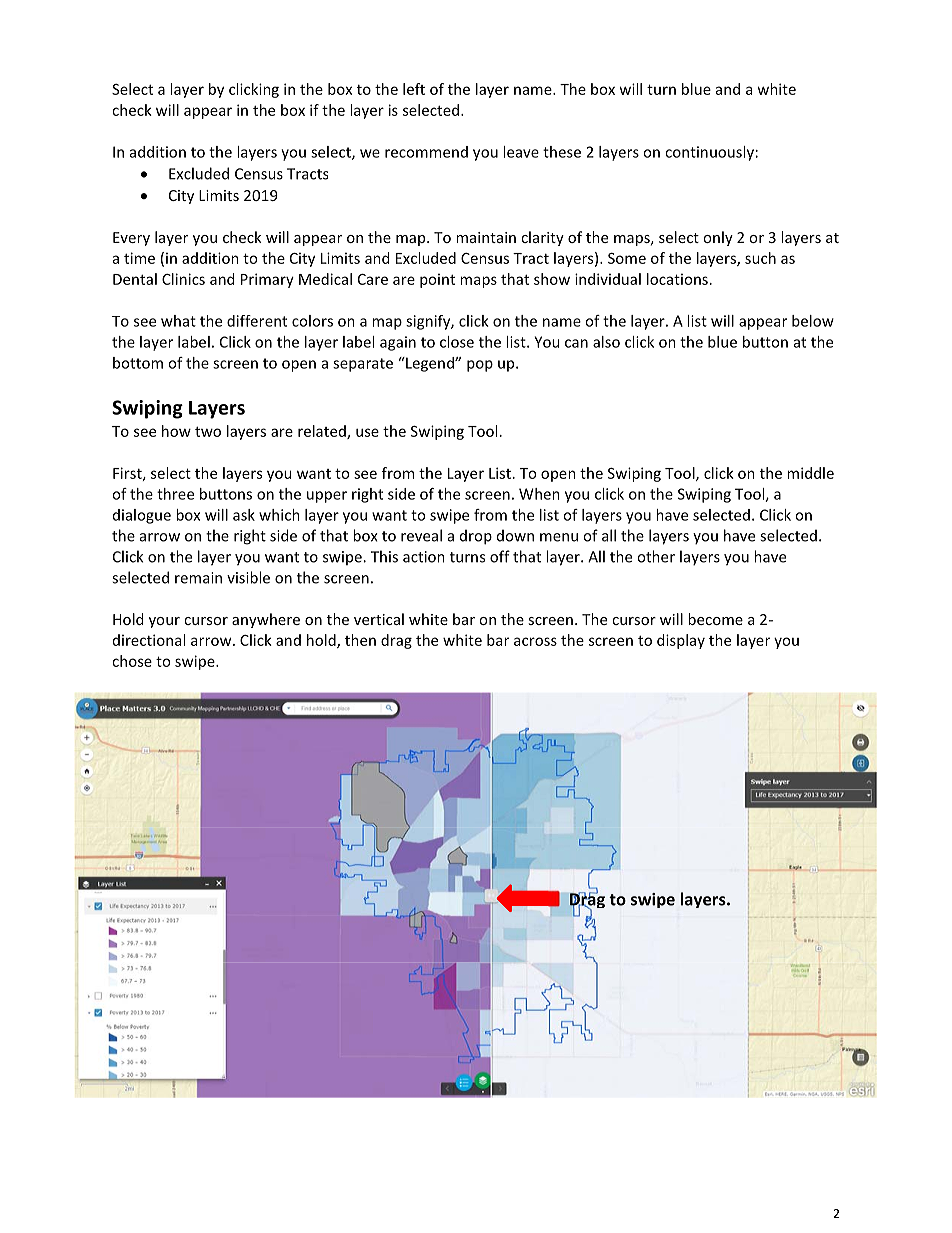 This page has height=1233, width=952. What do you see at coordinates (535, 641) in the page?
I see `across` at bounding box center [535, 641].
